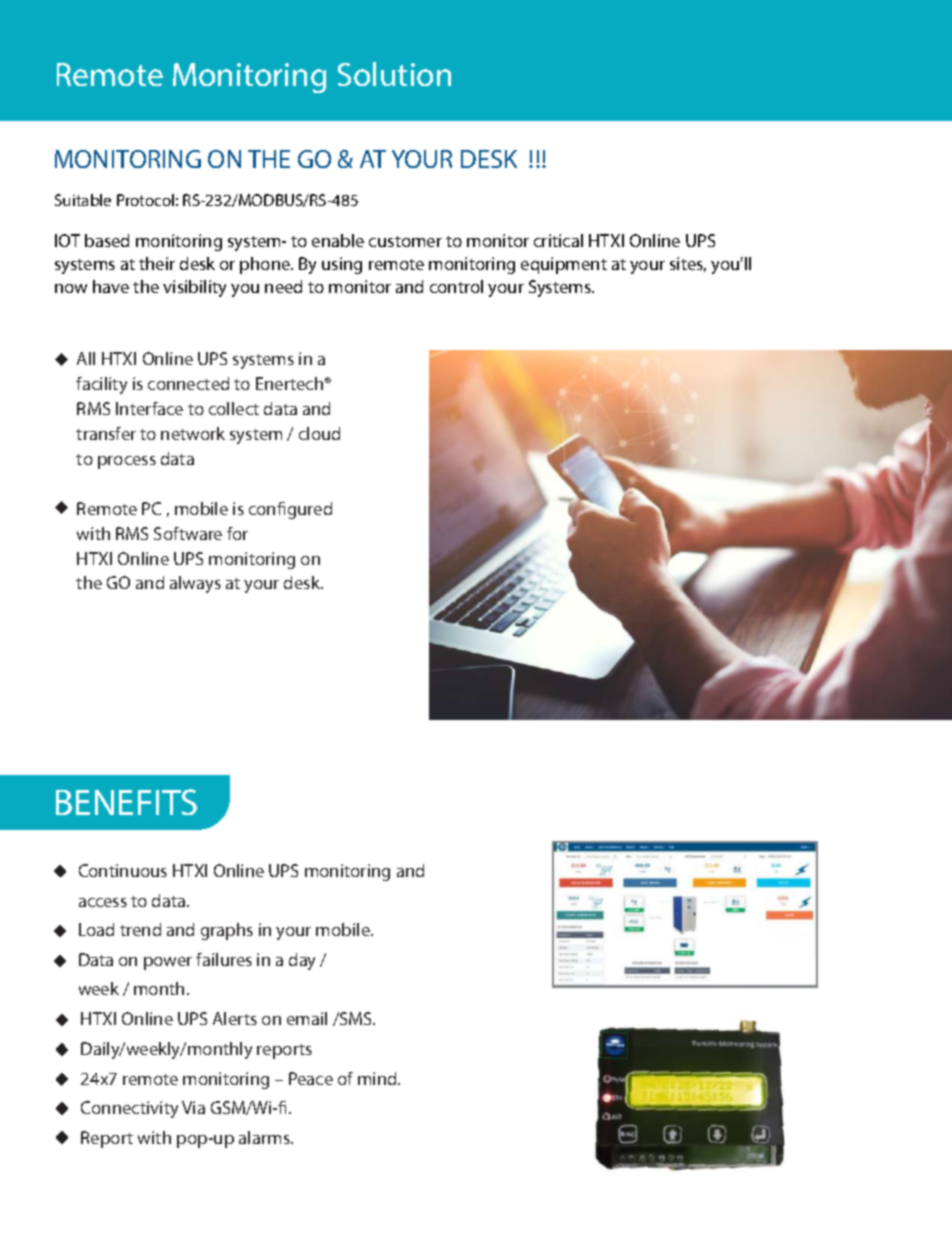  Describe the element at coordinates (558, 240) in the image. I see `critical` at that location.
